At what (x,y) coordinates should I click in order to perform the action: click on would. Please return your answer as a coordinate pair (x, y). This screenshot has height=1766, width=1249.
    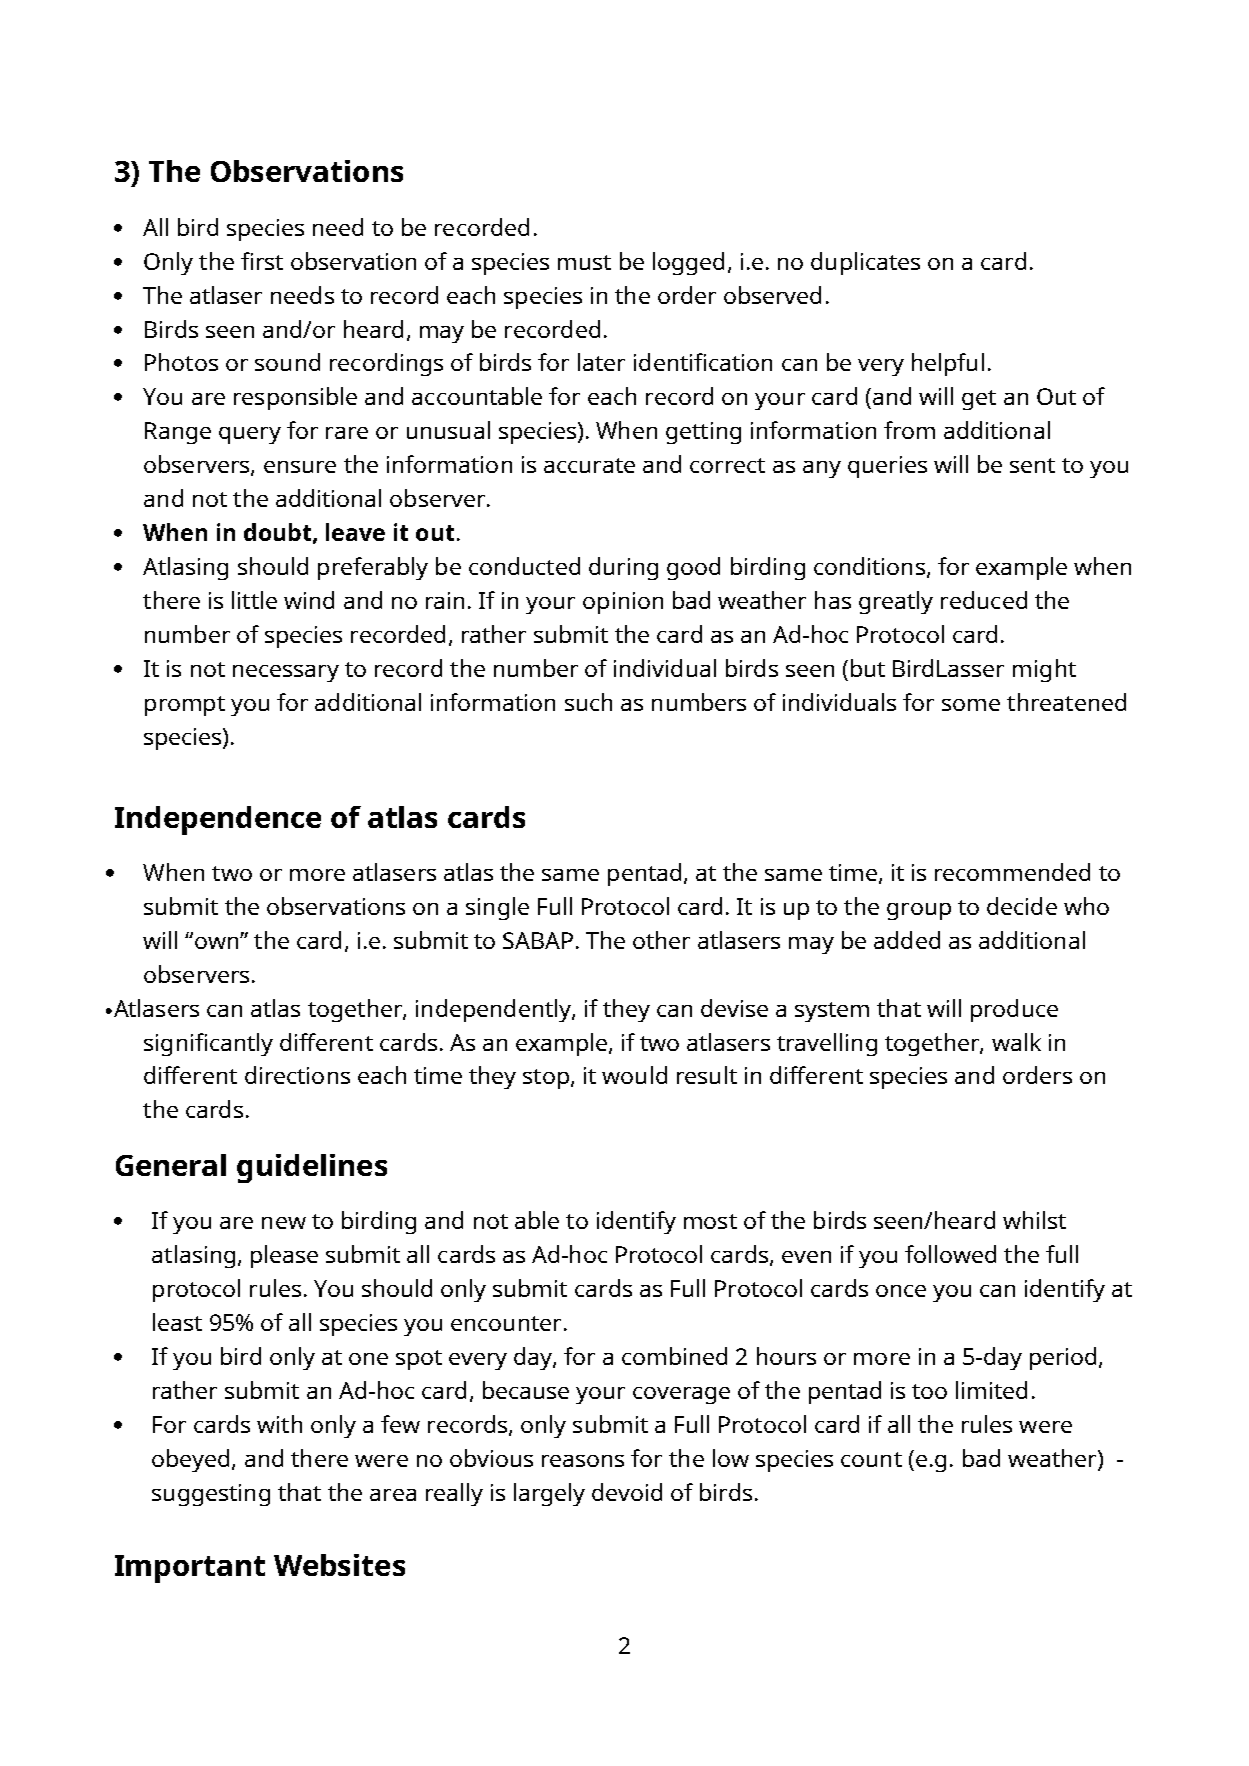
    Looking at the image, I should click on (634, 1075).
